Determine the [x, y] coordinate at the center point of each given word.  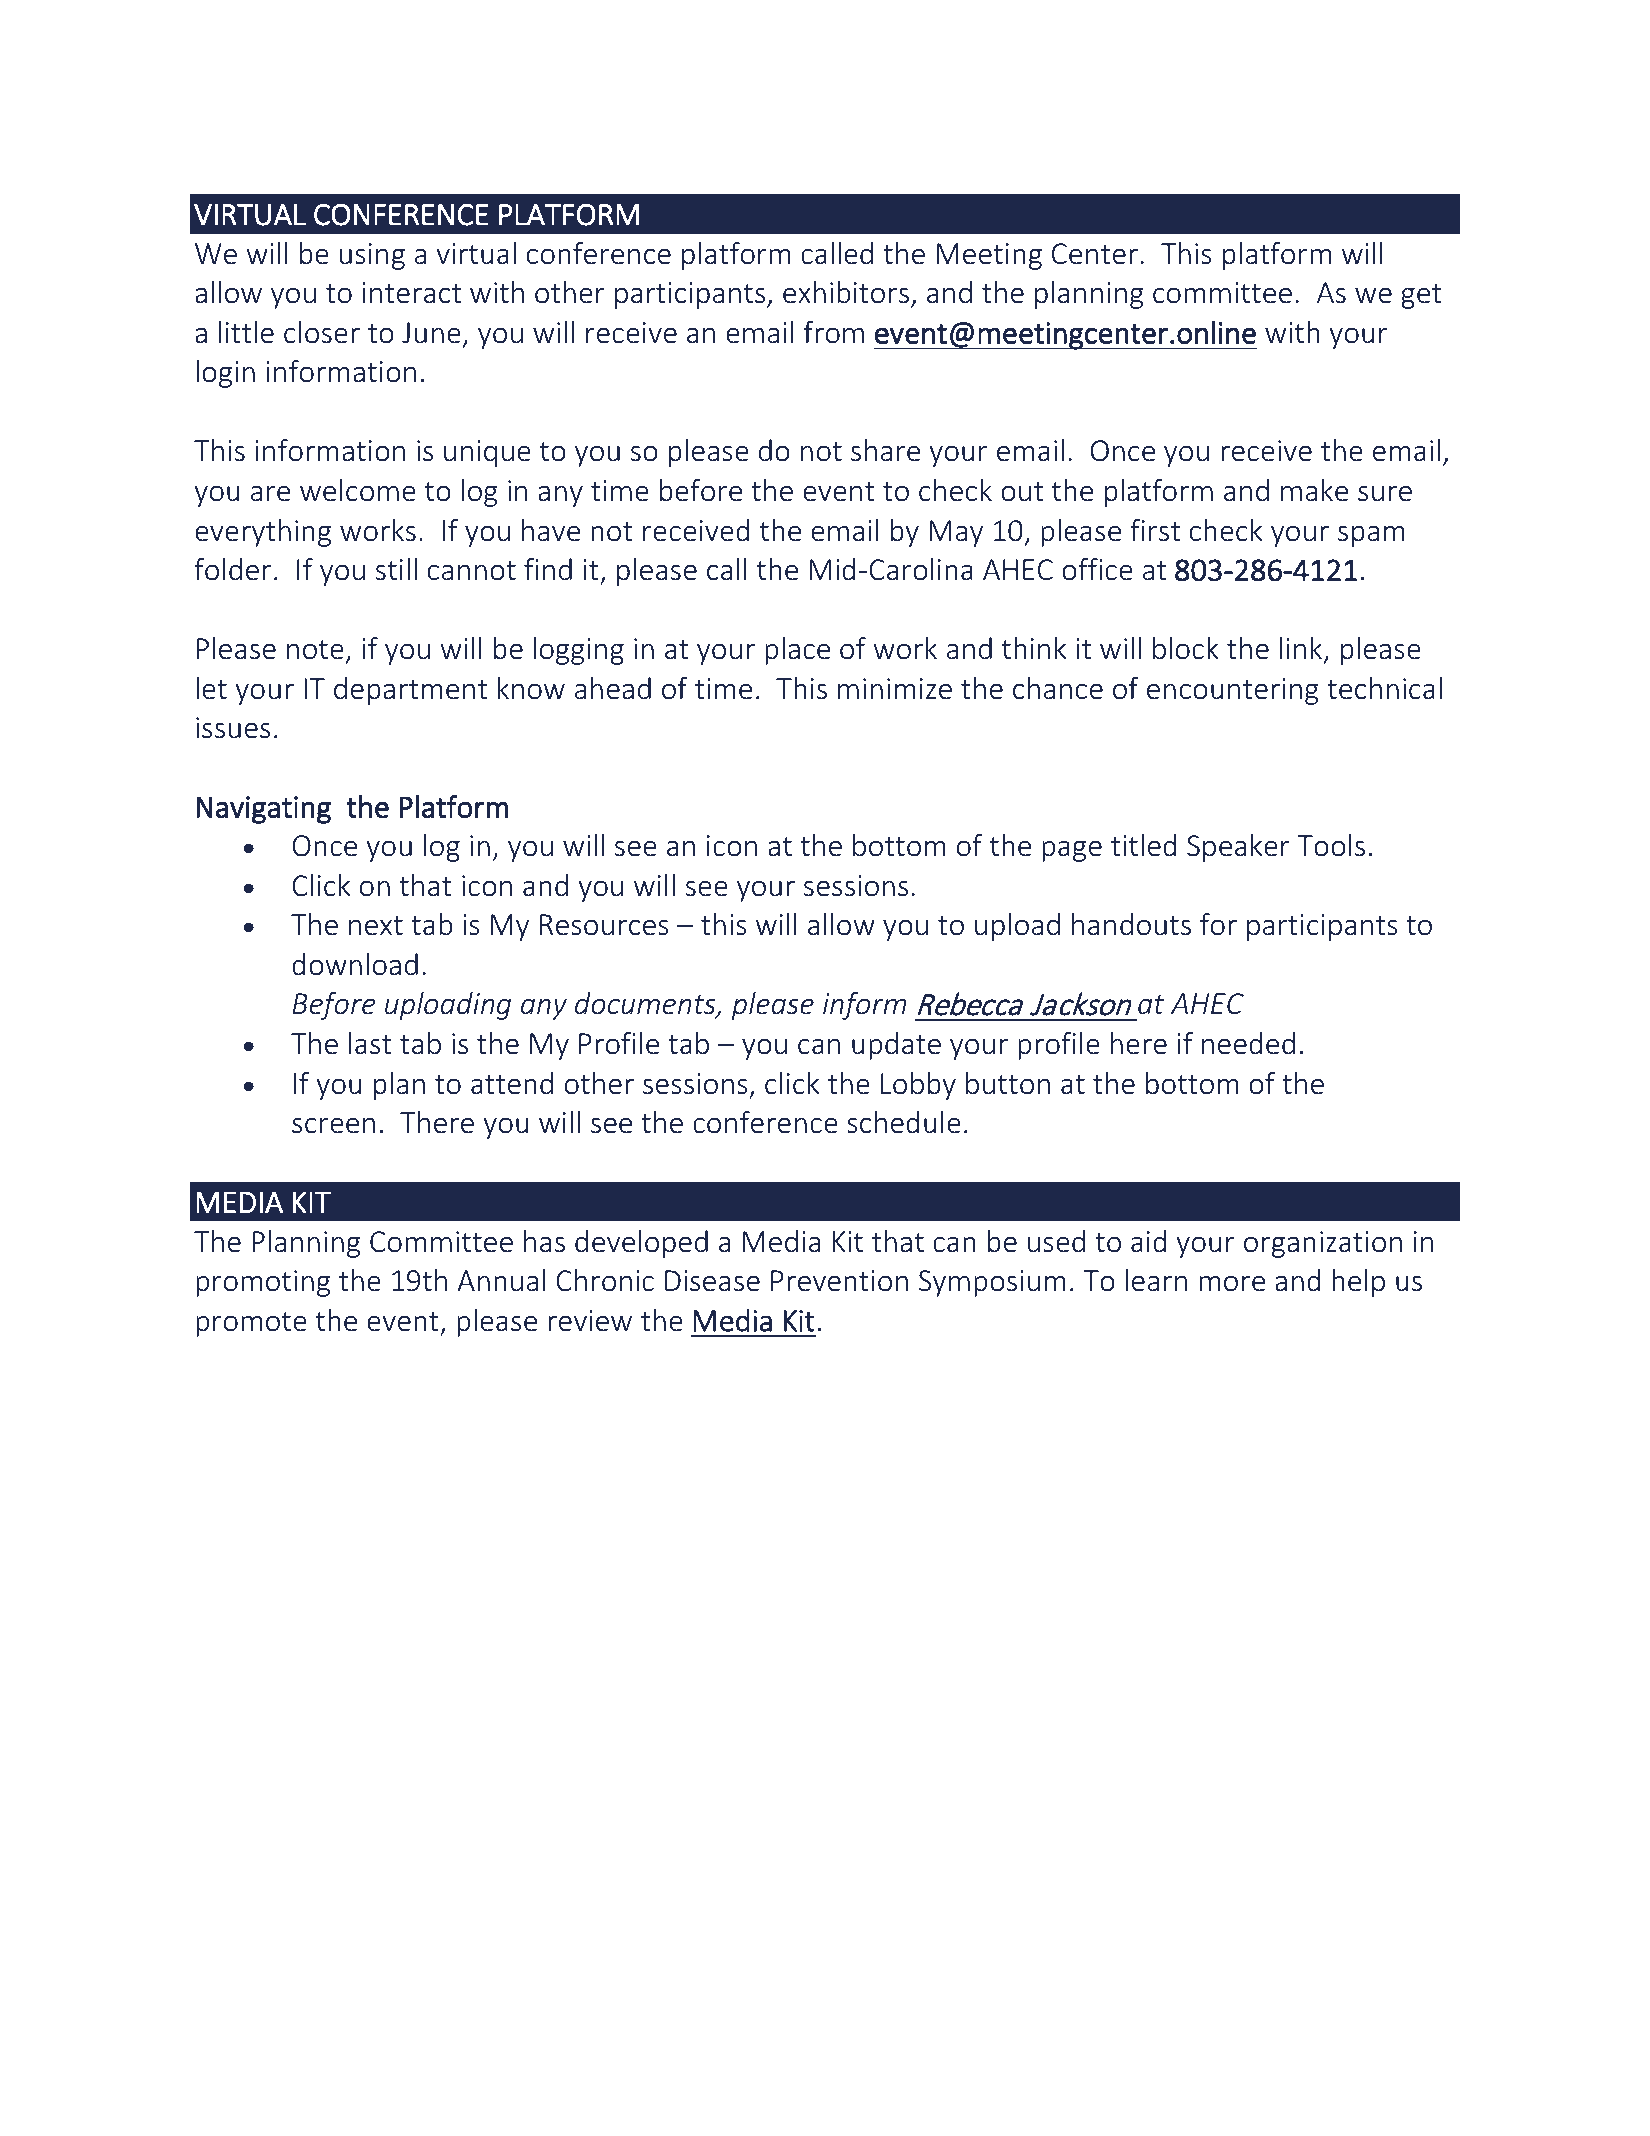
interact [412, 293]
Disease [712, 1281]
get [1421, 296]
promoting [263, 1283]
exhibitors [846, 292]
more [1232, 1284]
